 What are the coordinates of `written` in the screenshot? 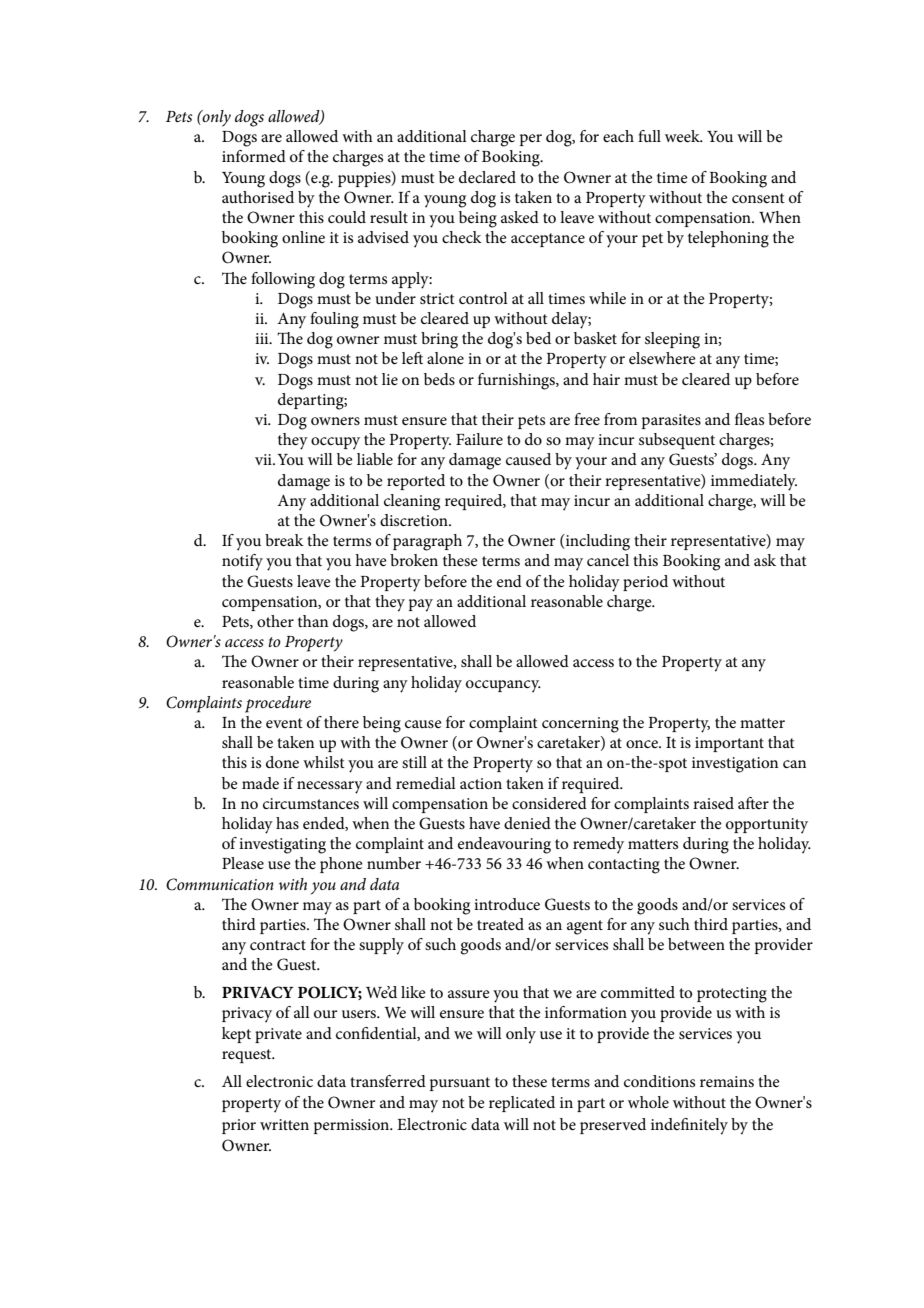 It's located at (284, 1124).
